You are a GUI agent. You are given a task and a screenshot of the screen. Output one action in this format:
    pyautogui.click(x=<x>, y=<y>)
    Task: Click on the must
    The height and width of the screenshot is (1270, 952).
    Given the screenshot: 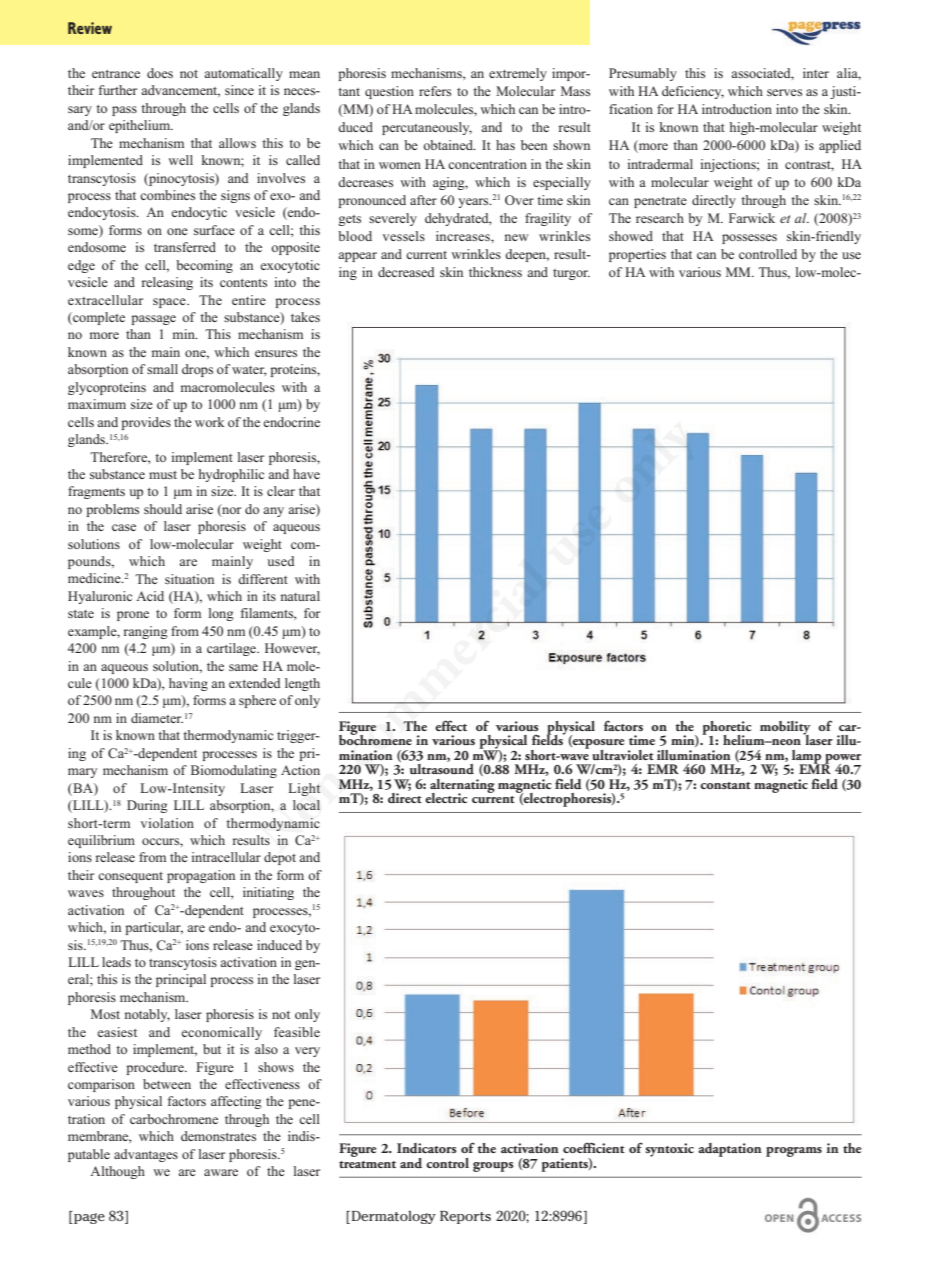 What is the action you would take?
    pyautogui.click(x=163, y=475)
